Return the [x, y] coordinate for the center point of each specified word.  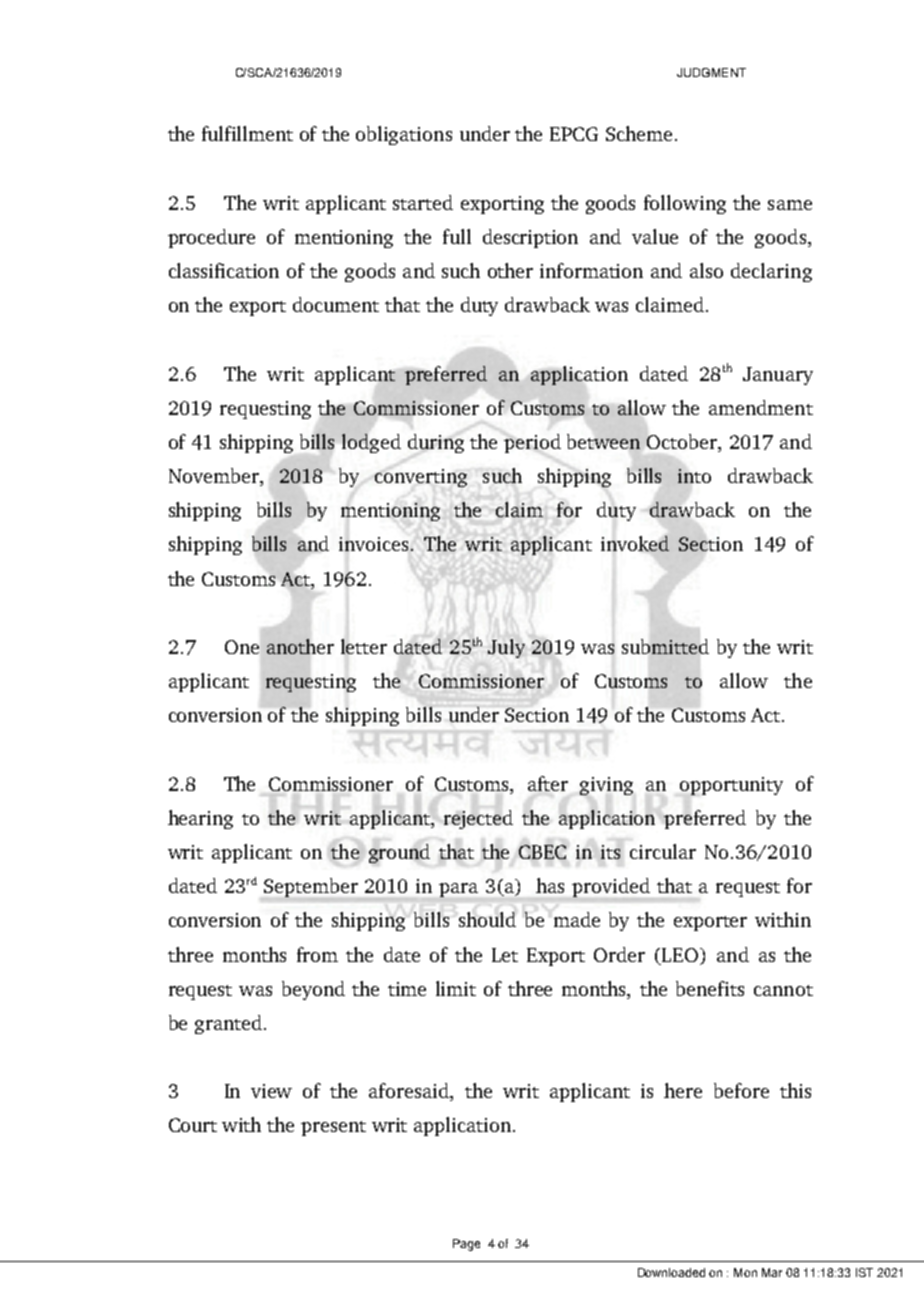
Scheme [639, 133]
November [215, 477]
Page [466, 1245]
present [333, 1128]
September [311, 887]
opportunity [731, 786]
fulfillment [247, 133]
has [550, 885]
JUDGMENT [711, 72]
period [532, 443]
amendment [761, 407]
